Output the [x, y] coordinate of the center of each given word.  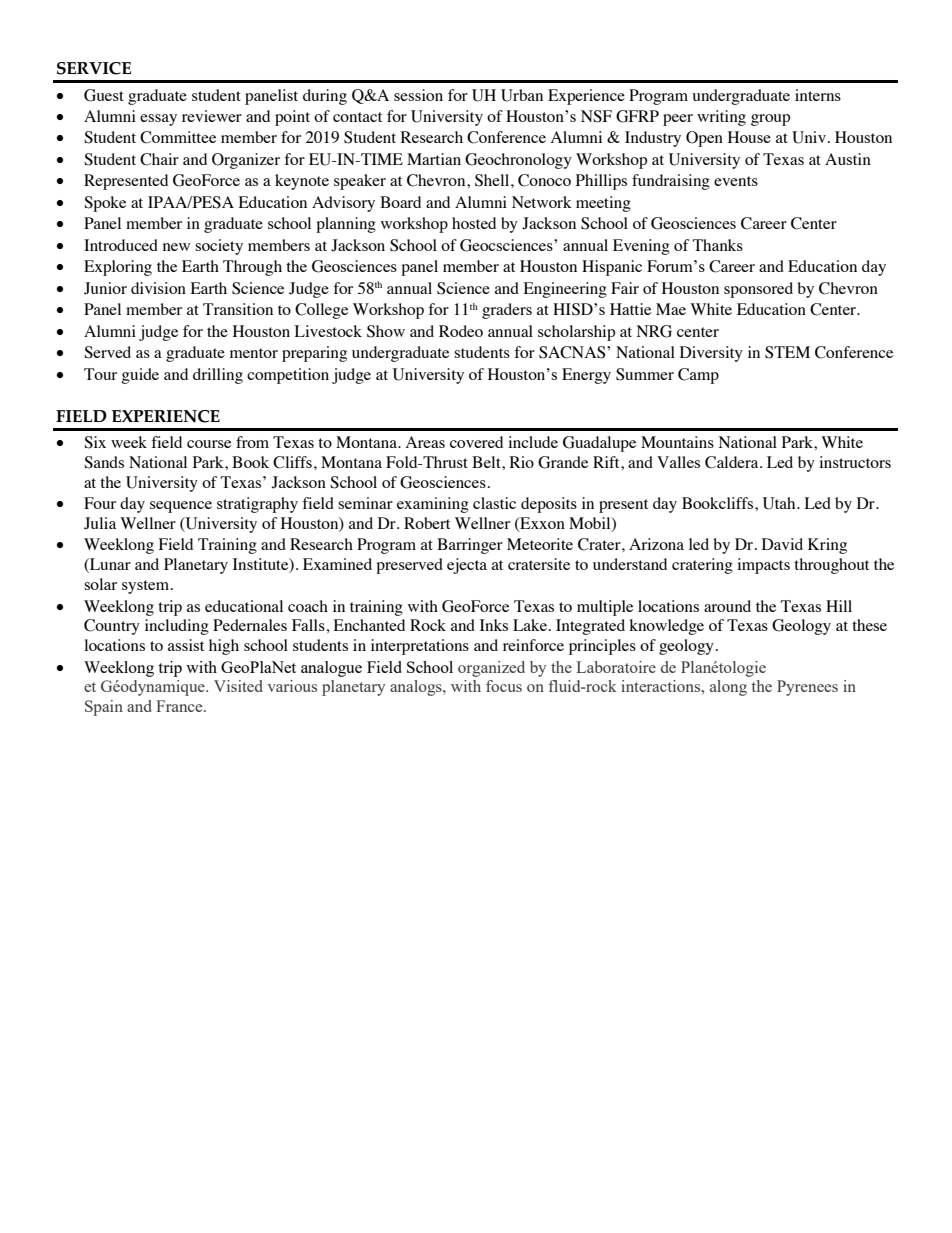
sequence [181, 507]
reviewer [212, 116]
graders [507, 311]
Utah [780, 503]
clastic [494, 503]
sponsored [758, 290]
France [180, 706]
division [158, 288]
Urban [522, 95]
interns [818, 95]
